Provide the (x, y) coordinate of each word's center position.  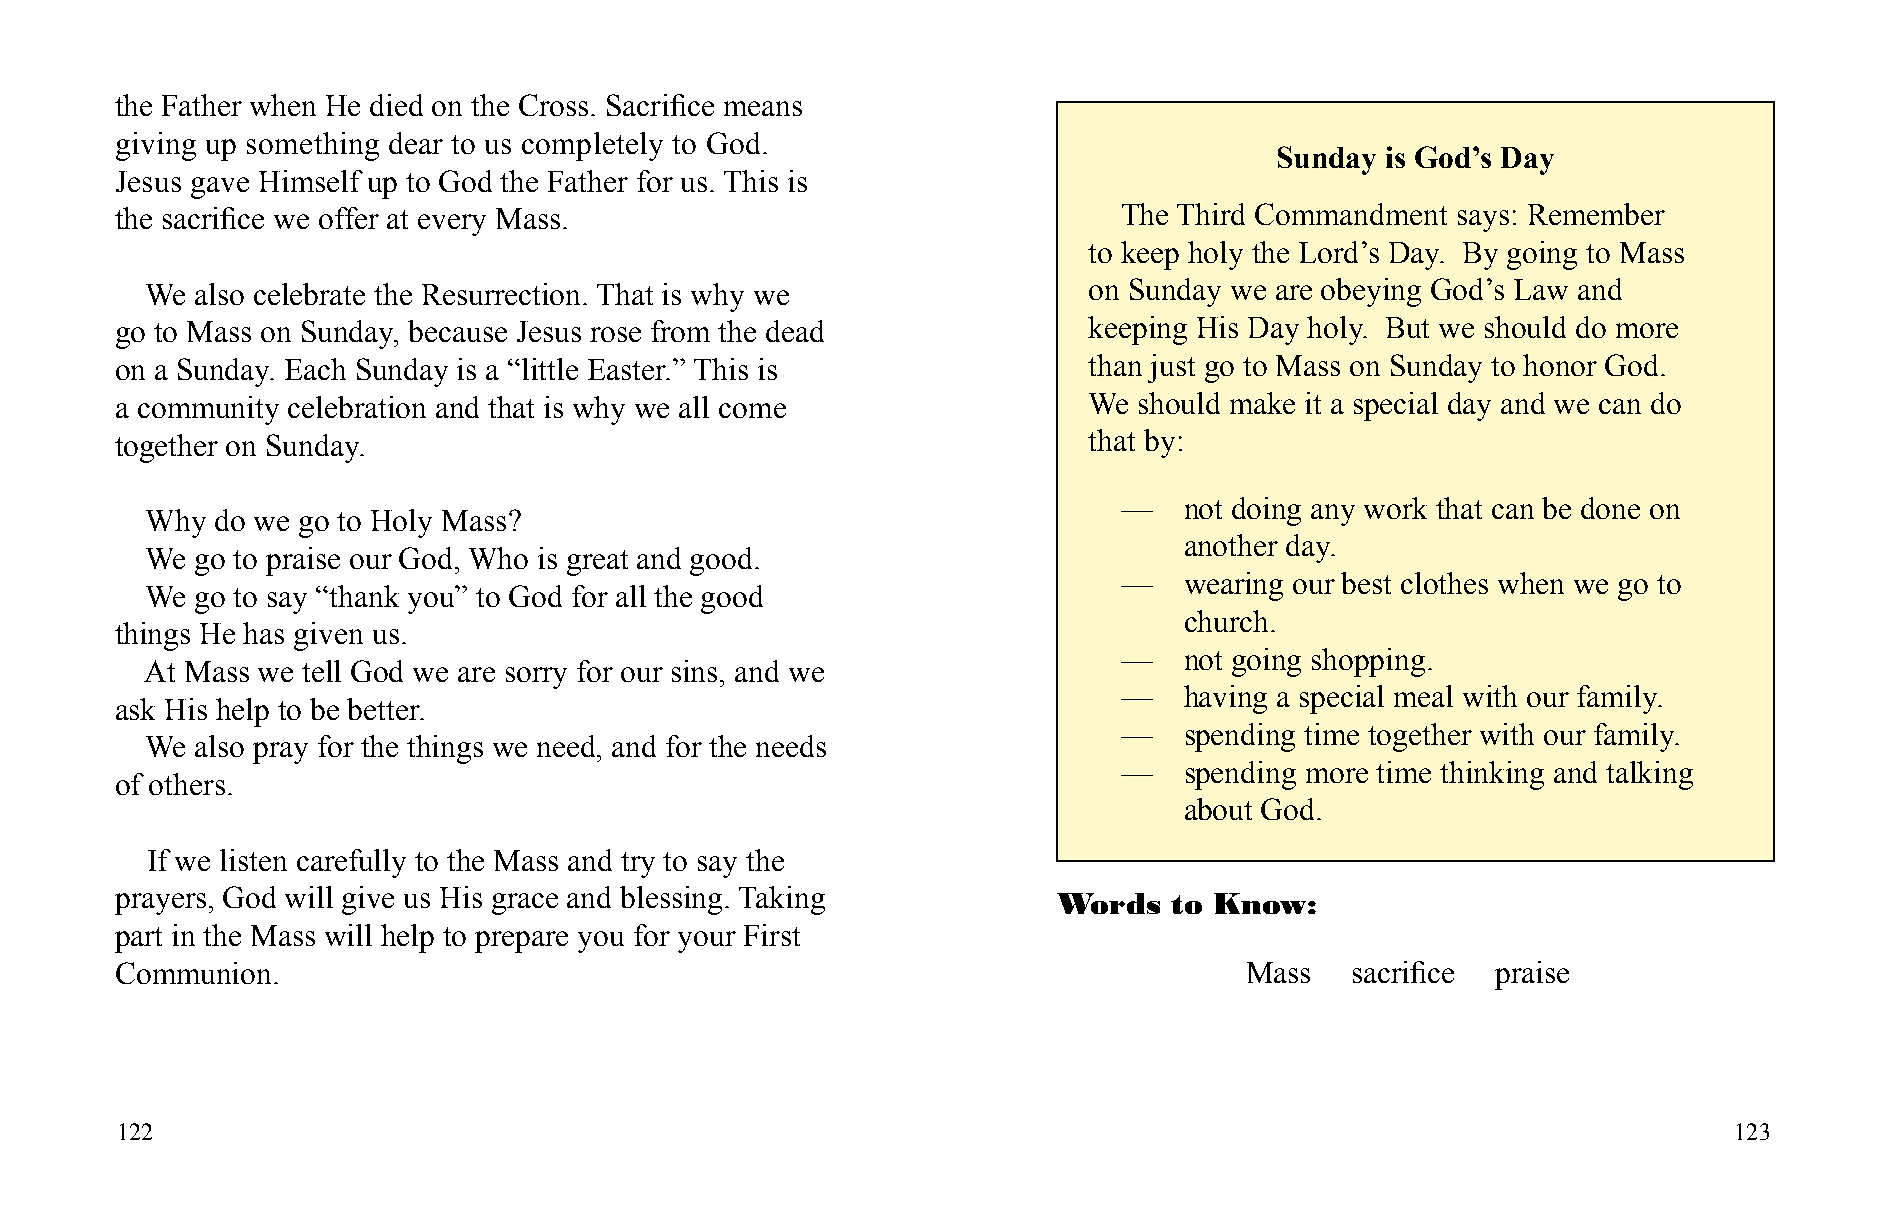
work (1395, 508)
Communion (195, 973)
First (772, 935)
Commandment (1351, 214)
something (313, 146)
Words (1108, 903)
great (597, 563)
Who (498, 558)
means (763, 108)
